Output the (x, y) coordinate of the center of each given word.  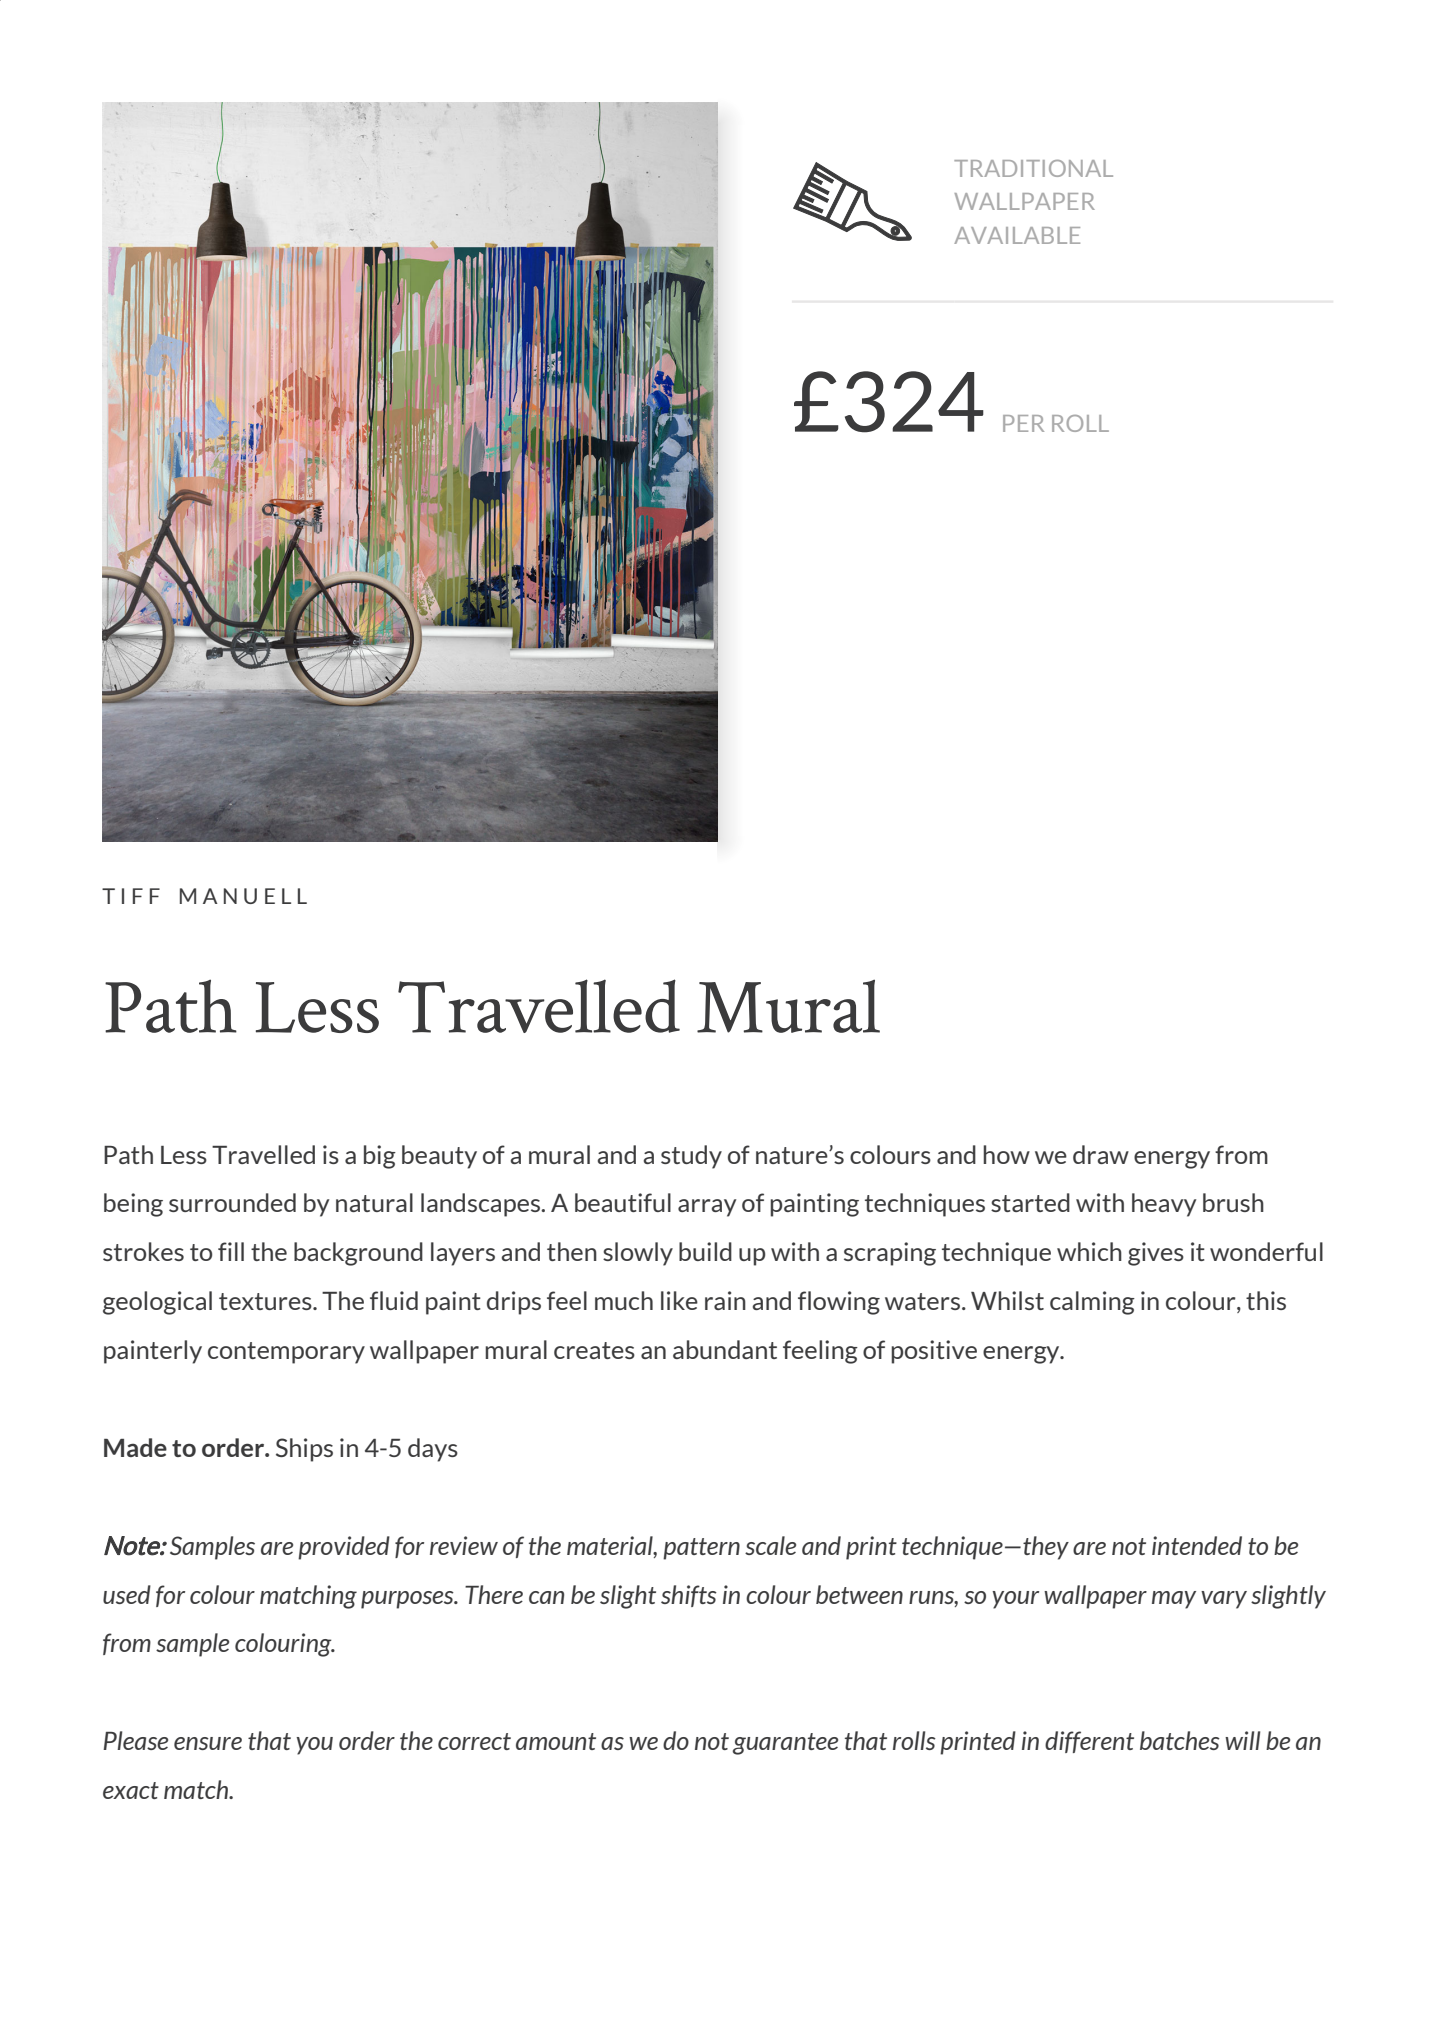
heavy (1164, 1205)
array (707, 1208)
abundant (725, 1349)
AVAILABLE (1017, 235)
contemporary (286, 1353)
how (1006, 1154)
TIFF (131, 896)
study (691, 1157)
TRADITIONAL (1033, 168)
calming (1092, 1303)
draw (1101, 1154)
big (380, 1157)
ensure (208, 1743)
